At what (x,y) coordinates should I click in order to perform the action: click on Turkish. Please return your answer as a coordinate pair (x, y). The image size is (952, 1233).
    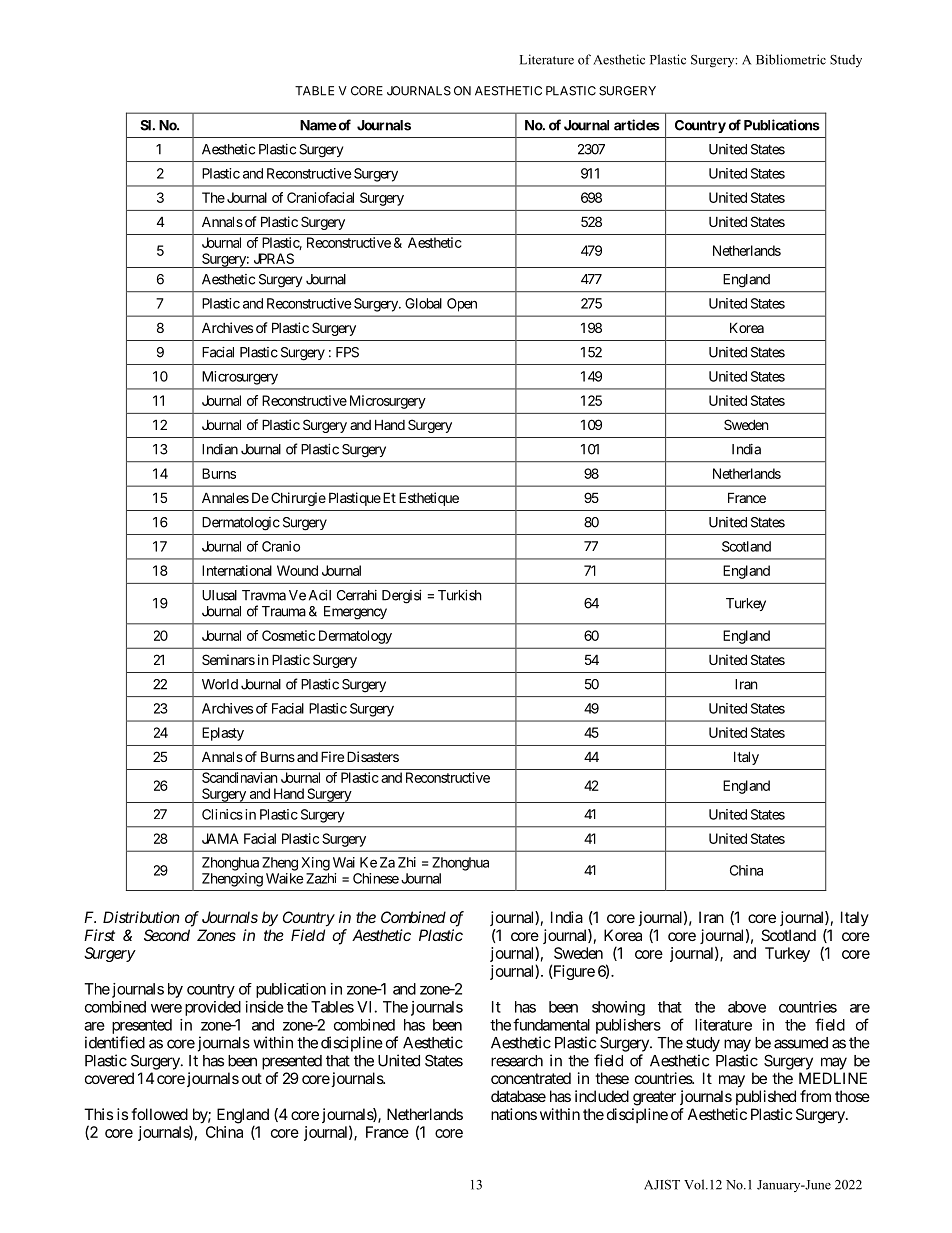
    Looking at the image, I should click on (460, 595).
